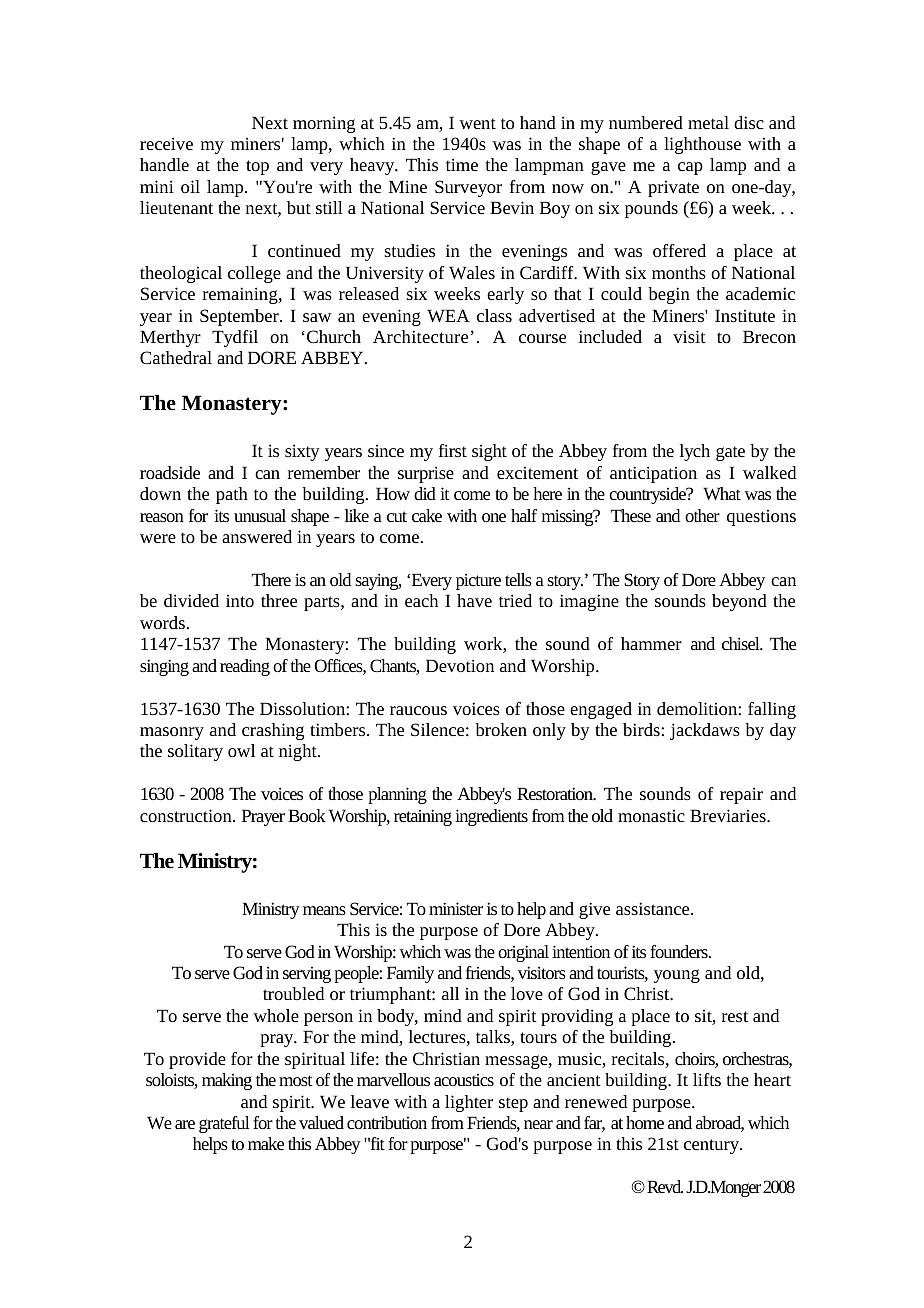 This page has height=1308, width=924. I want to click on first, so click(453, 450).
